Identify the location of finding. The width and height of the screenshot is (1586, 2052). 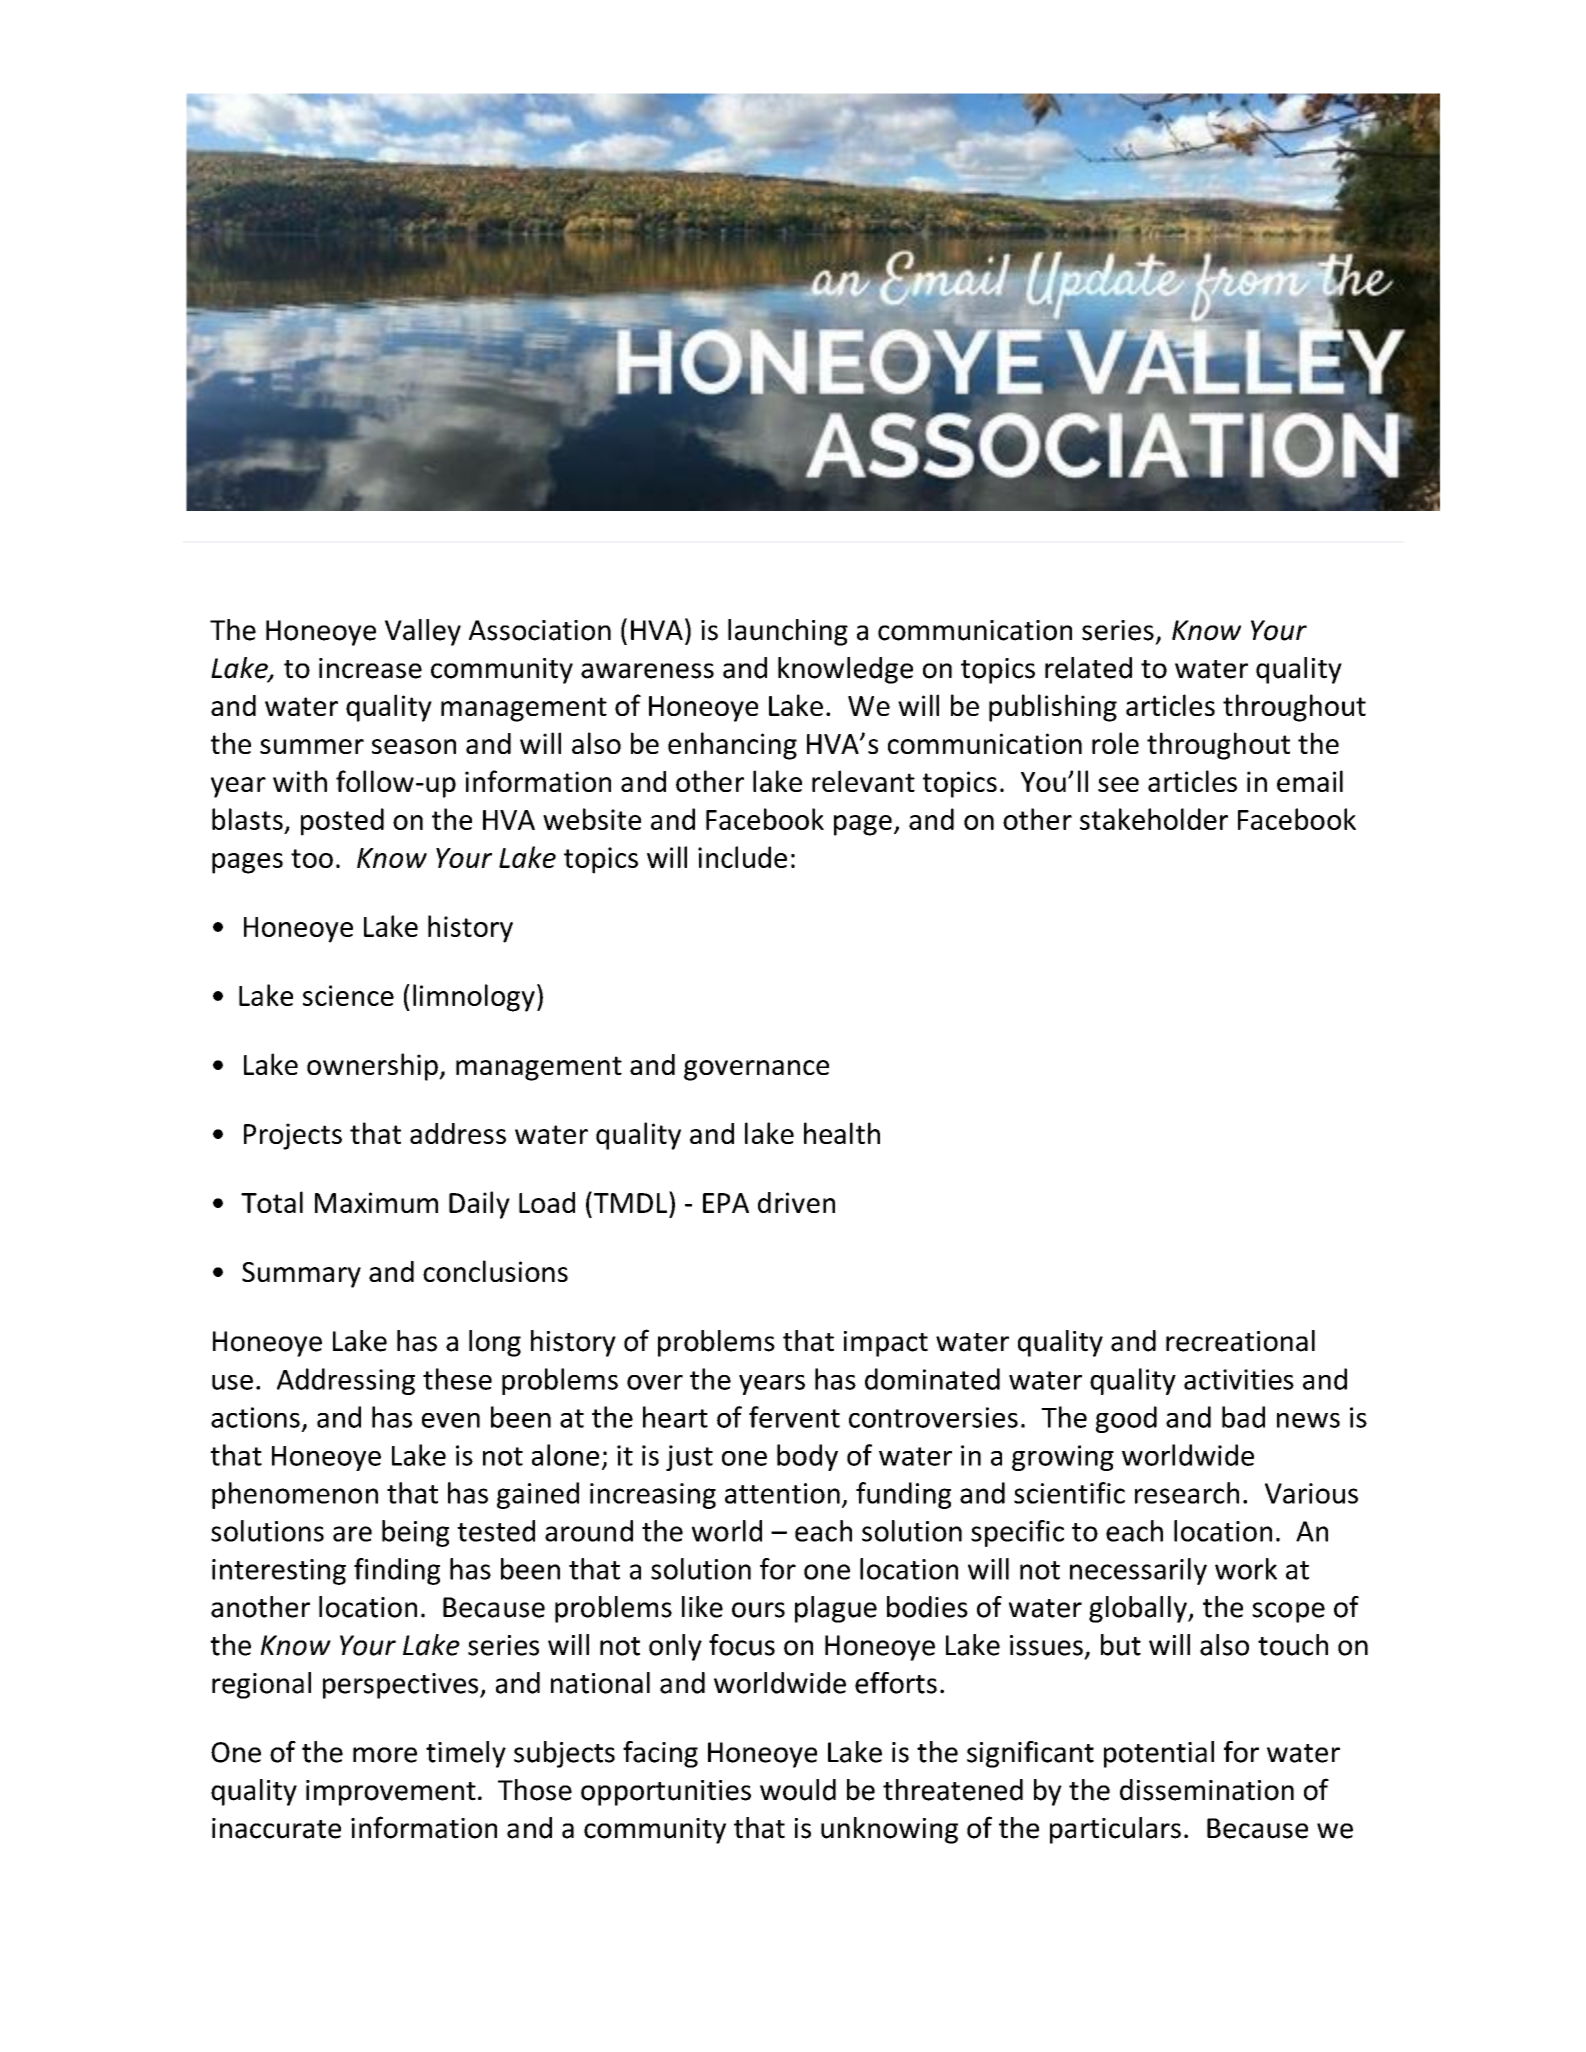
(397, 1571).
